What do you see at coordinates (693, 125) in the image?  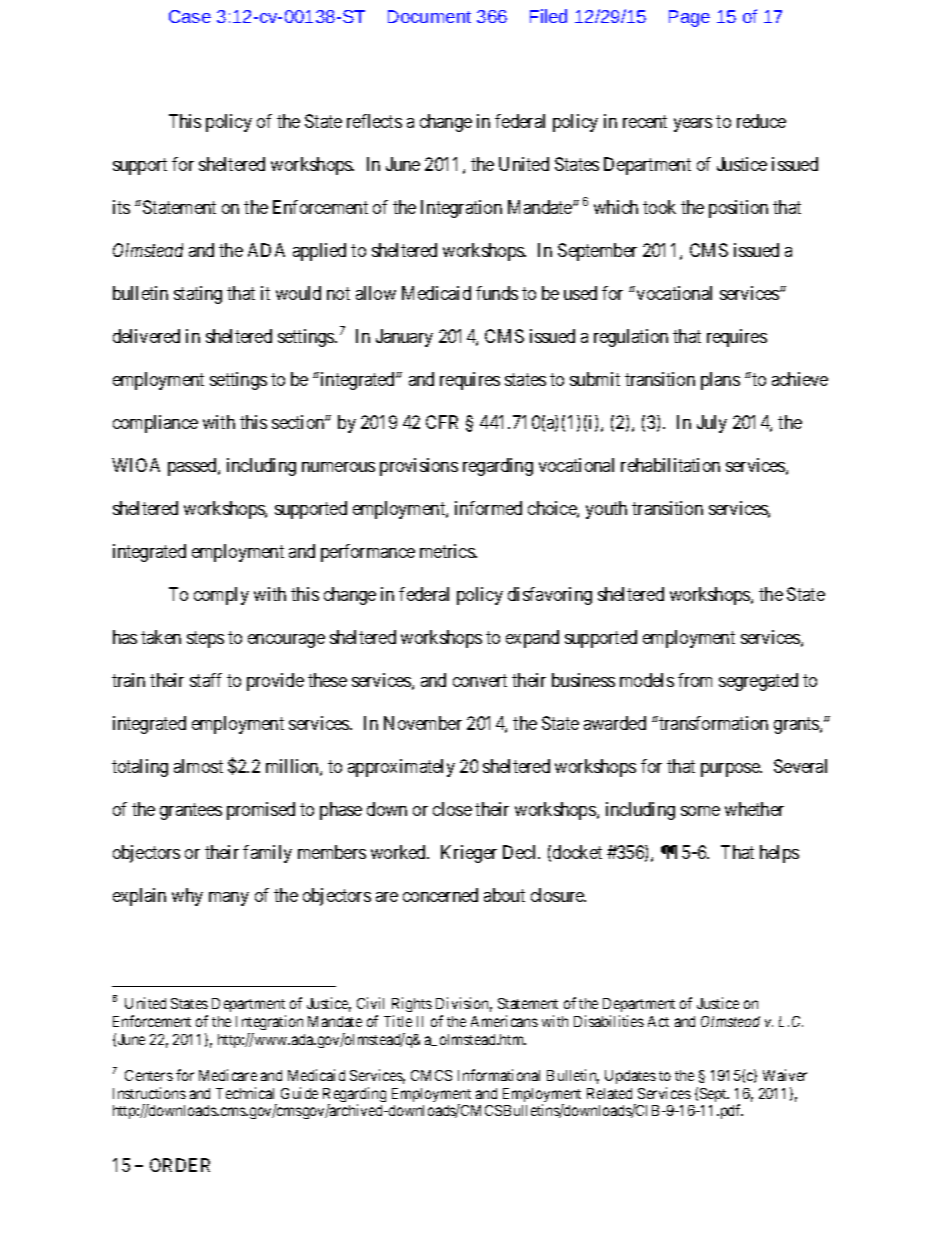 I see `years` at bounding box center [693, 125].
